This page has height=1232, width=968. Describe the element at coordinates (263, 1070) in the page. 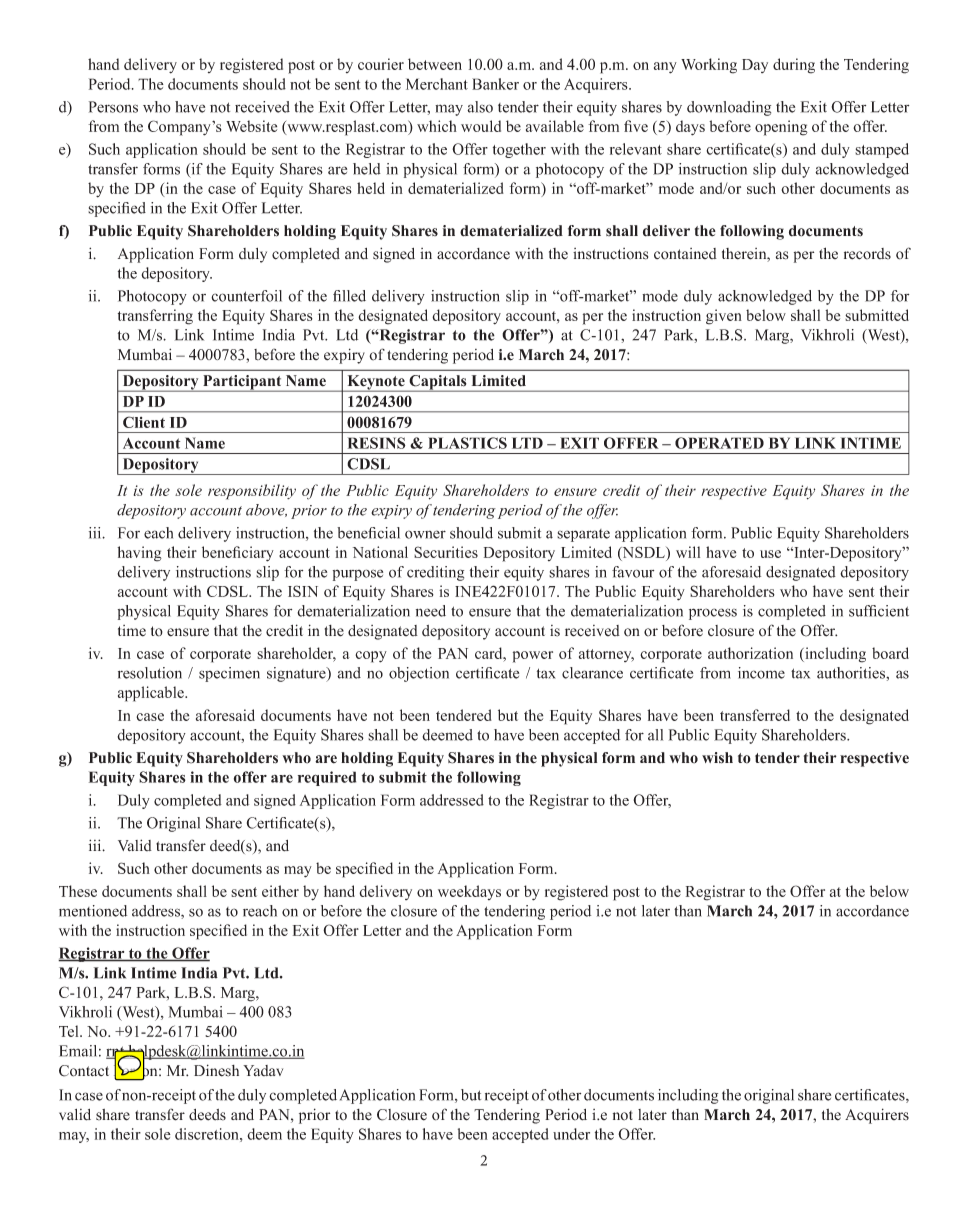

I see `Yadav` at that location.
